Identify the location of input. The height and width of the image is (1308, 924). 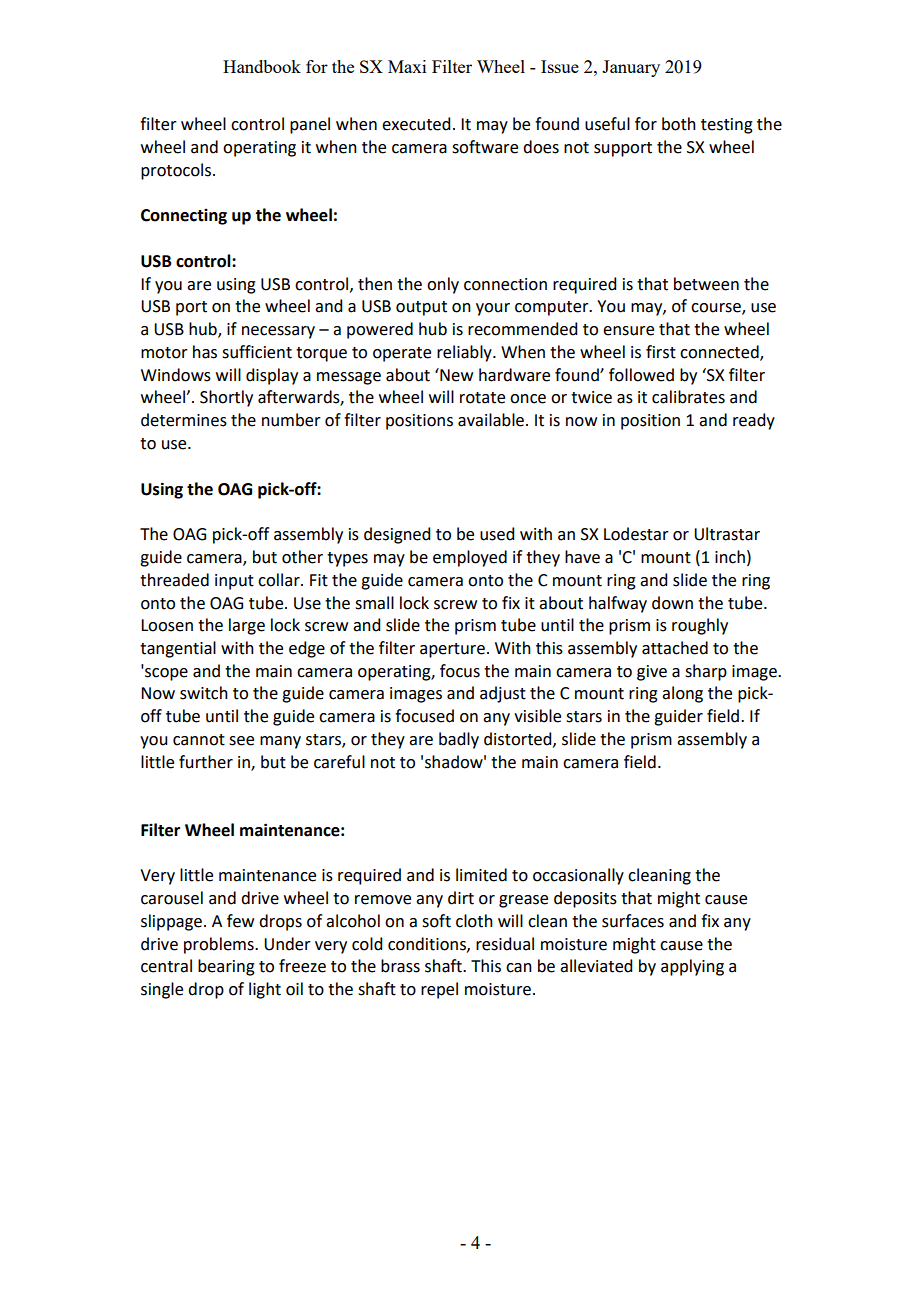
(234, 582).
